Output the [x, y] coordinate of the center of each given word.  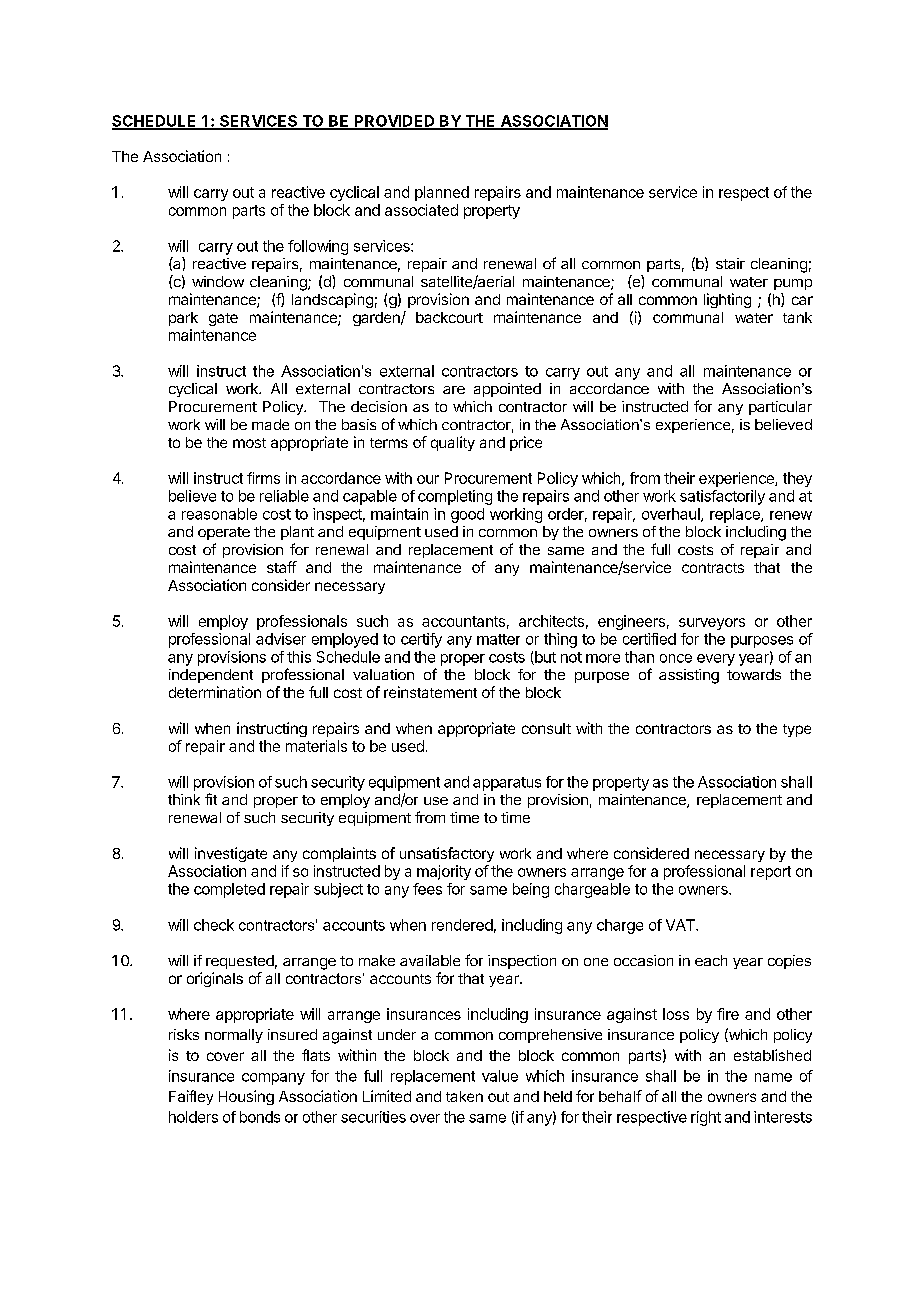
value [500, 1076]
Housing [246, 1097]
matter [498, 639]
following [318, 247]
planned [442, 193]
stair [730, 263]
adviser [281, 639]
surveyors [712, 624]
